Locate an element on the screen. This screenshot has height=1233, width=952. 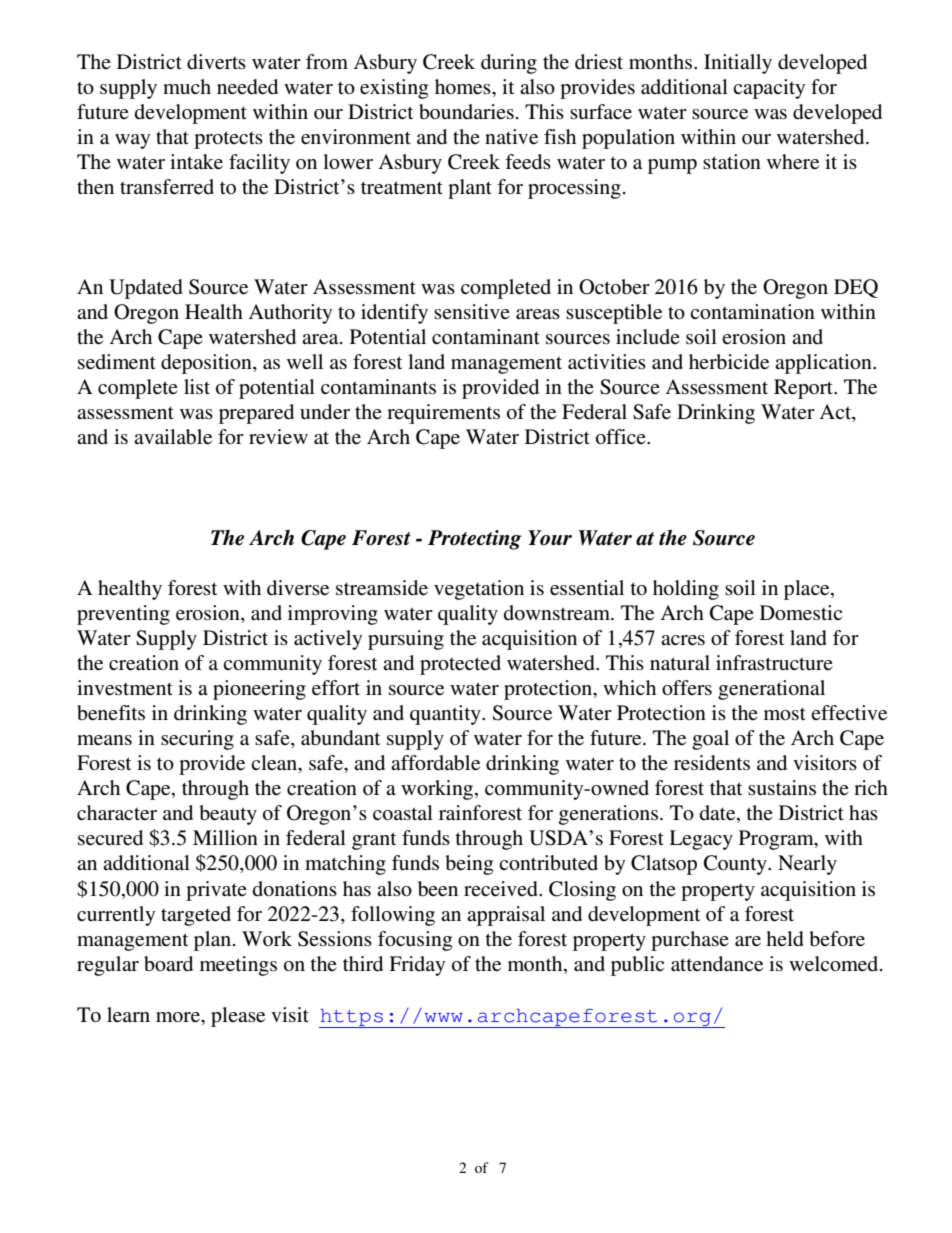
list is located at coordinates (197, 387).
